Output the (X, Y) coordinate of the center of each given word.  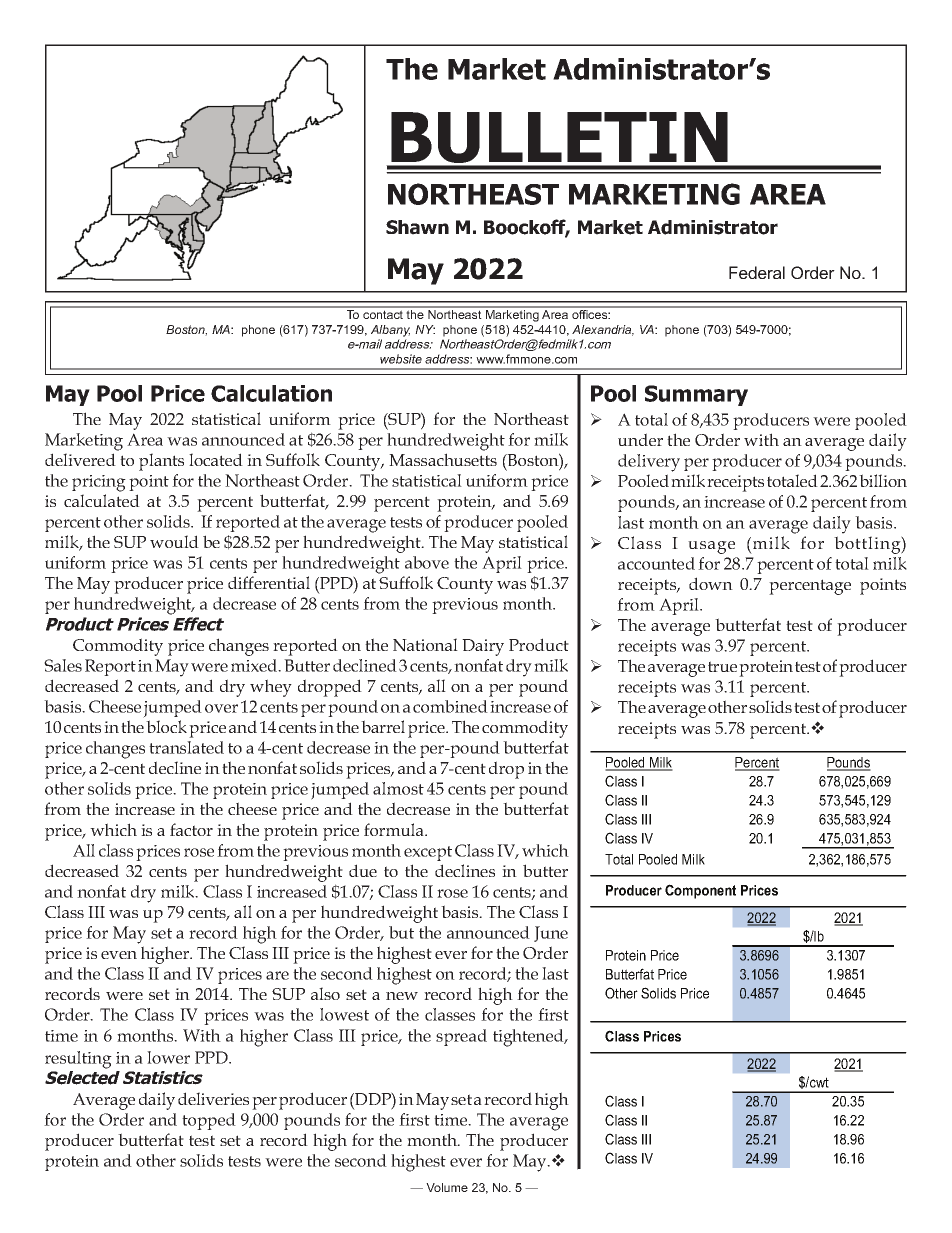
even (119, 955)
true (722, 666)
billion (883, 480)
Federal (757, 272)
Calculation (271, 393)
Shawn (417, 227)
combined (450, 706)
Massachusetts (443, 459)
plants (161, 462)
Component (700, 891)
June (551, 934)
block (166, 726)
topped (209, 1121)
